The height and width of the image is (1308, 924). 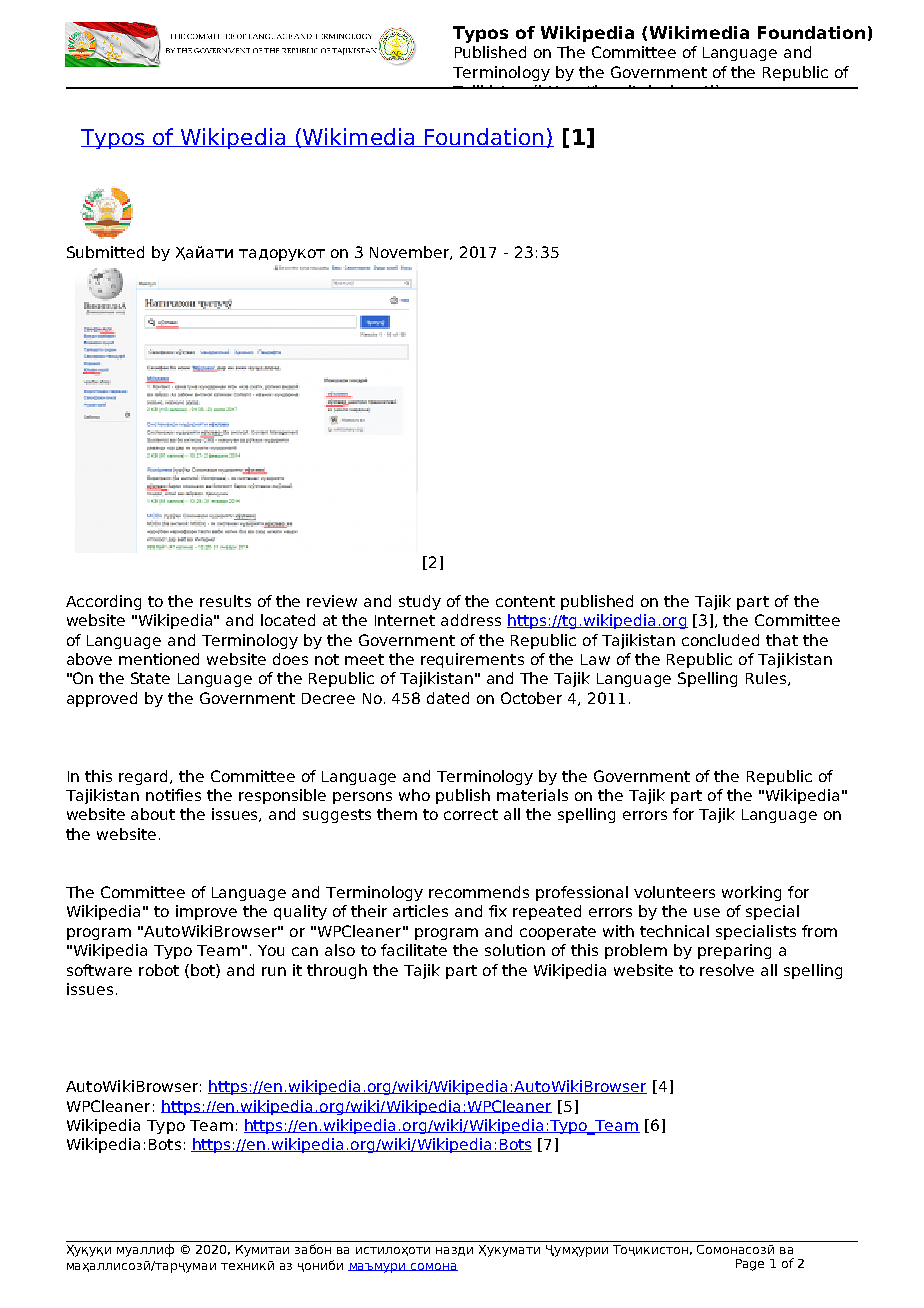 I want to click on regard, so click(x=145, y=777).
